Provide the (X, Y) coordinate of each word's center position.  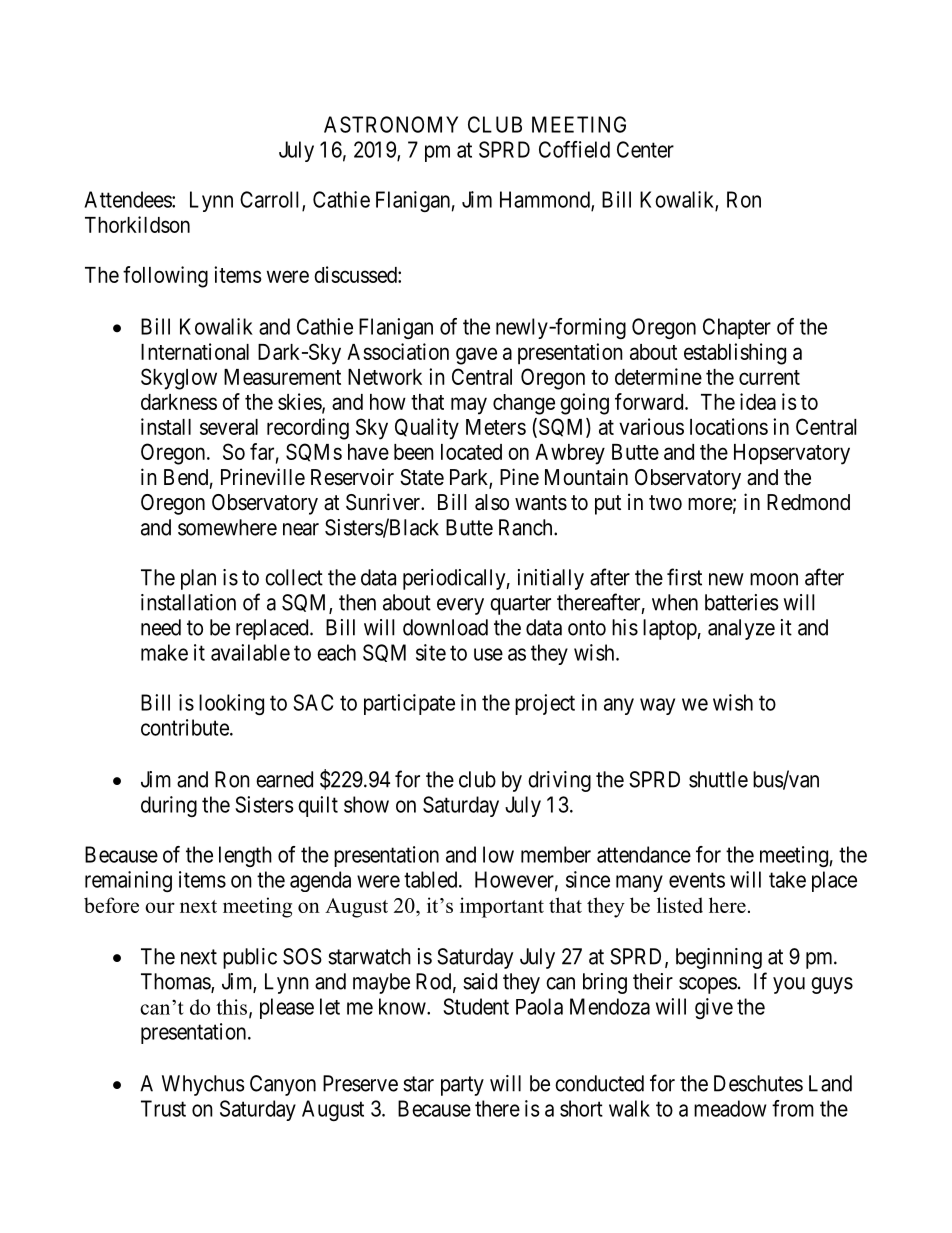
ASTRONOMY (391, 124)
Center (645, 149)
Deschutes (758, 1083)
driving (559, 781)
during (169, 806)
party (462, 1086)
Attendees (128, 199)
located (471, 452)
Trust (163, 1108)
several (229, 427)
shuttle (718, 779)
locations (729, 426)
